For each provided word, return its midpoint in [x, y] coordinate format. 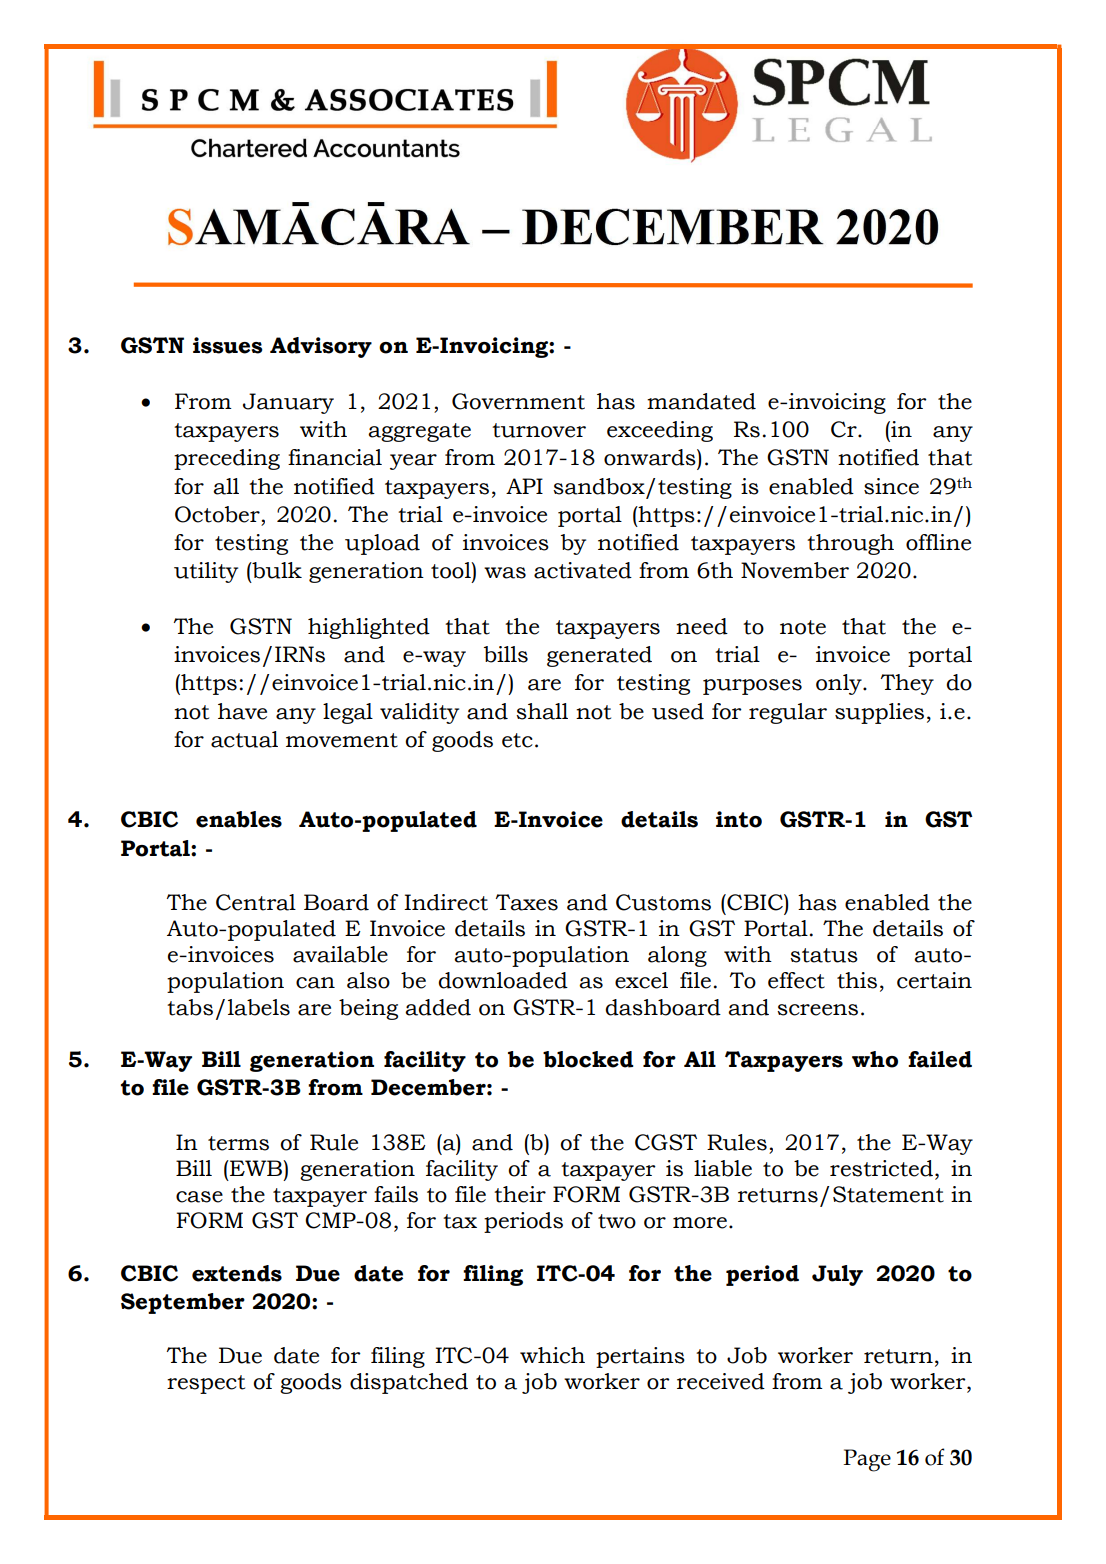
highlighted [369, 628]
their [520, 1194]
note [803, 627]
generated [599, 656]
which [552, 1355]
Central [256, 902]
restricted [881, 1168]
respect [206, 1384]
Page [867, 1460]
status [824, 955]
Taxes [527, 902]
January [288, 403]
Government [518, 401]
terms [238, 1143]
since [891, 486]
